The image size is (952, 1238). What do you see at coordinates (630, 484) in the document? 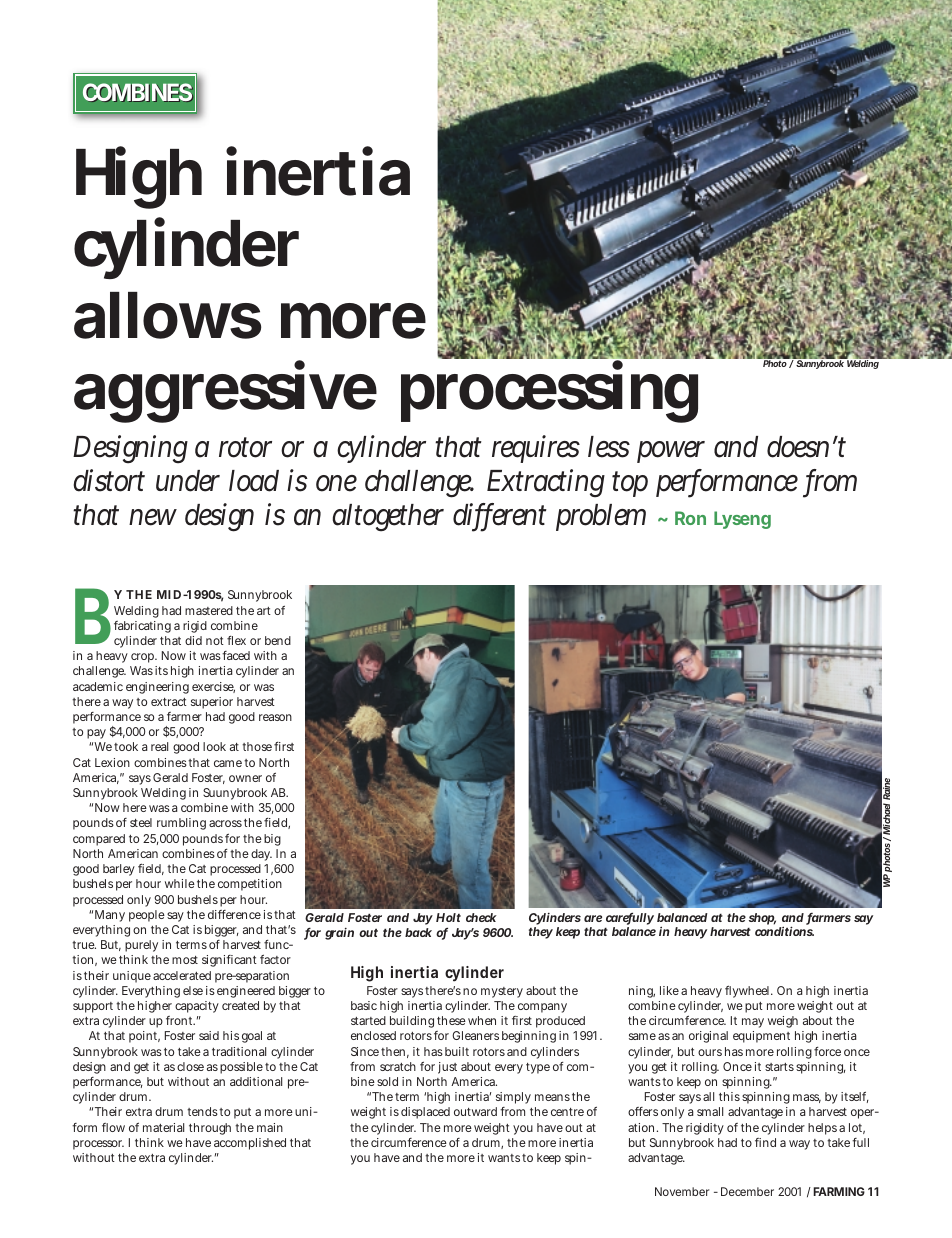
I see `top` at bounding box center [630, 484].
